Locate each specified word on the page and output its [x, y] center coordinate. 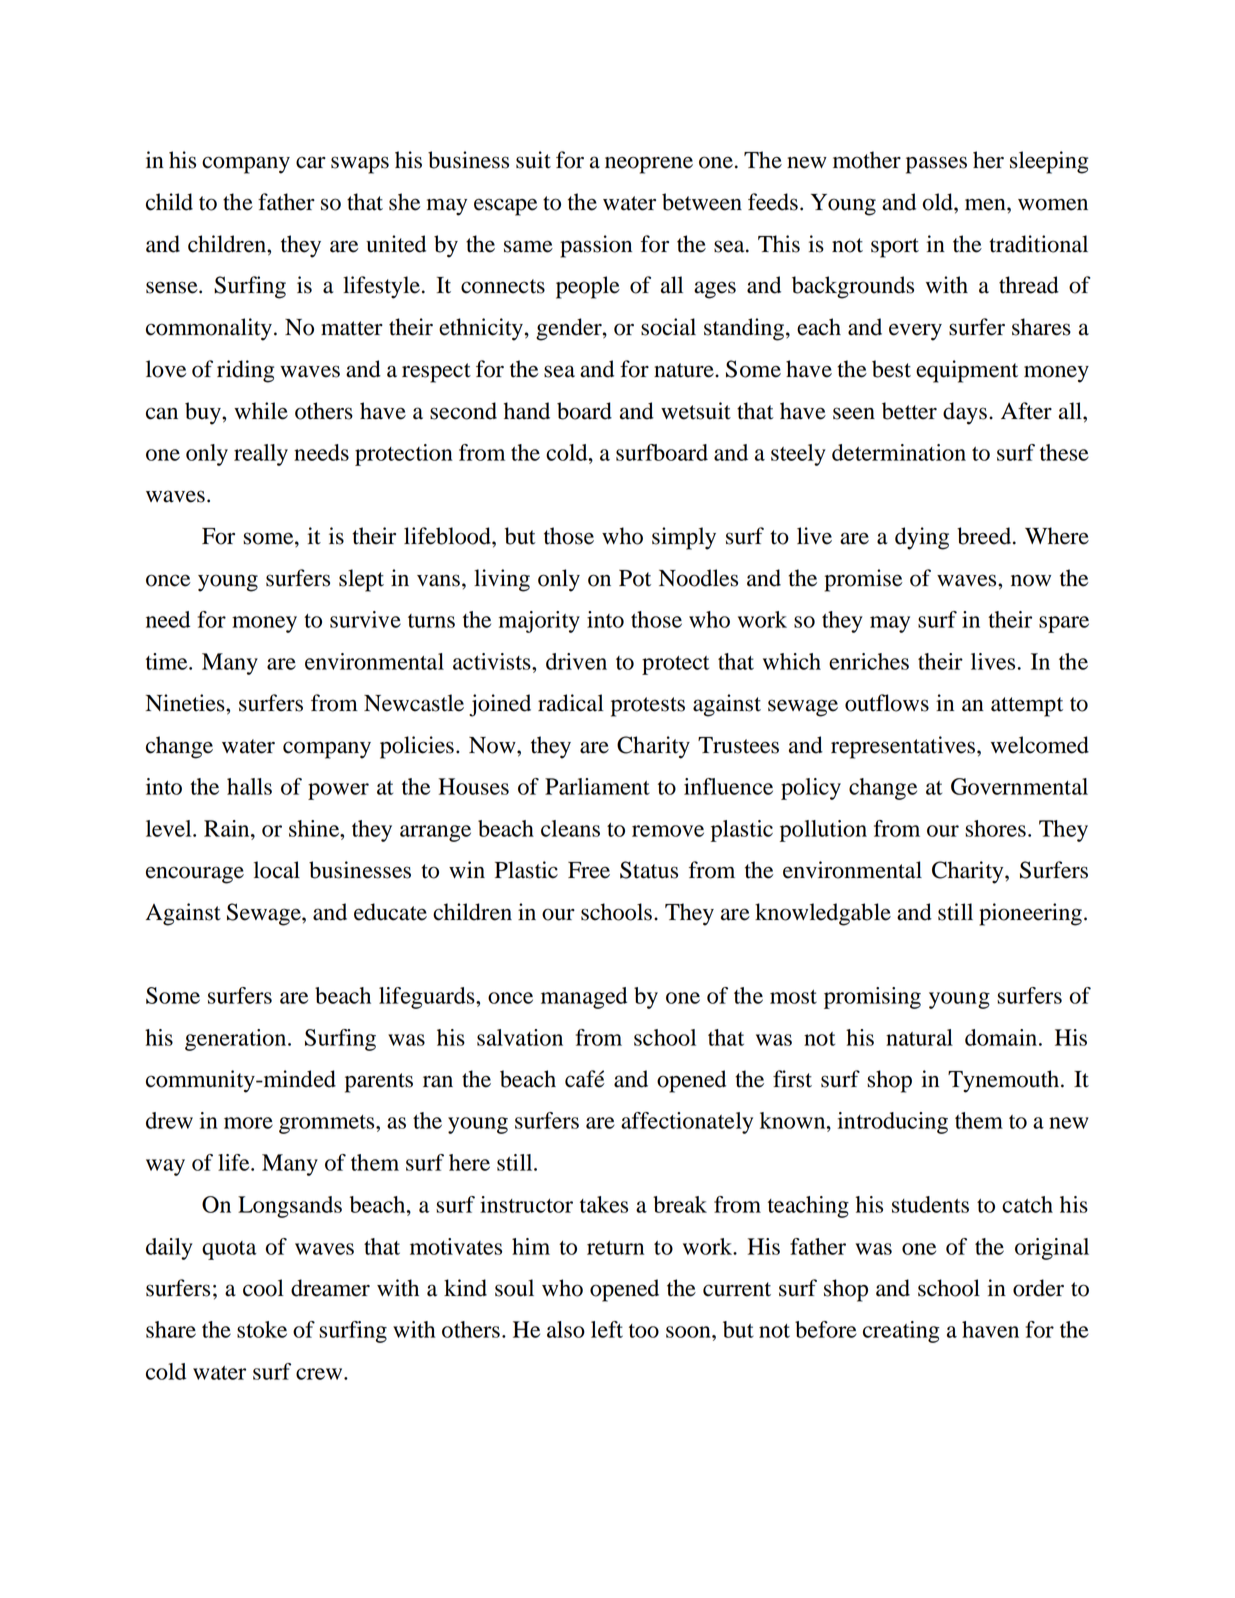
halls [249, 786]
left [607, 1329]
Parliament [597, 786]
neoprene [649, 165]
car [311, 162]
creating [901, 1332]
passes [936, 165]
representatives [903, 747]
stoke [262, 1329]
